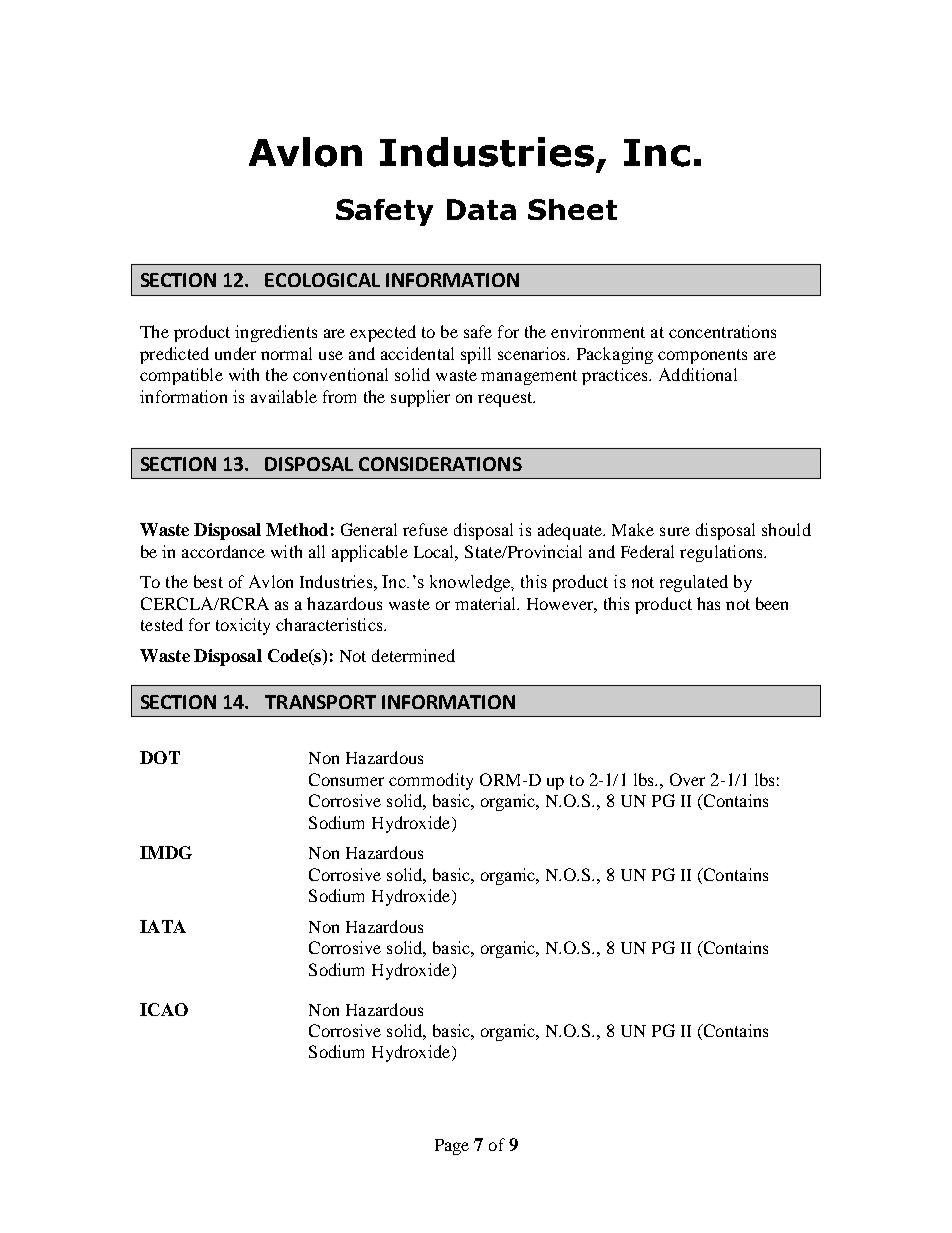 This screenshot has width=952, height=1233. I want to click on Page, so click(452, 1147).
